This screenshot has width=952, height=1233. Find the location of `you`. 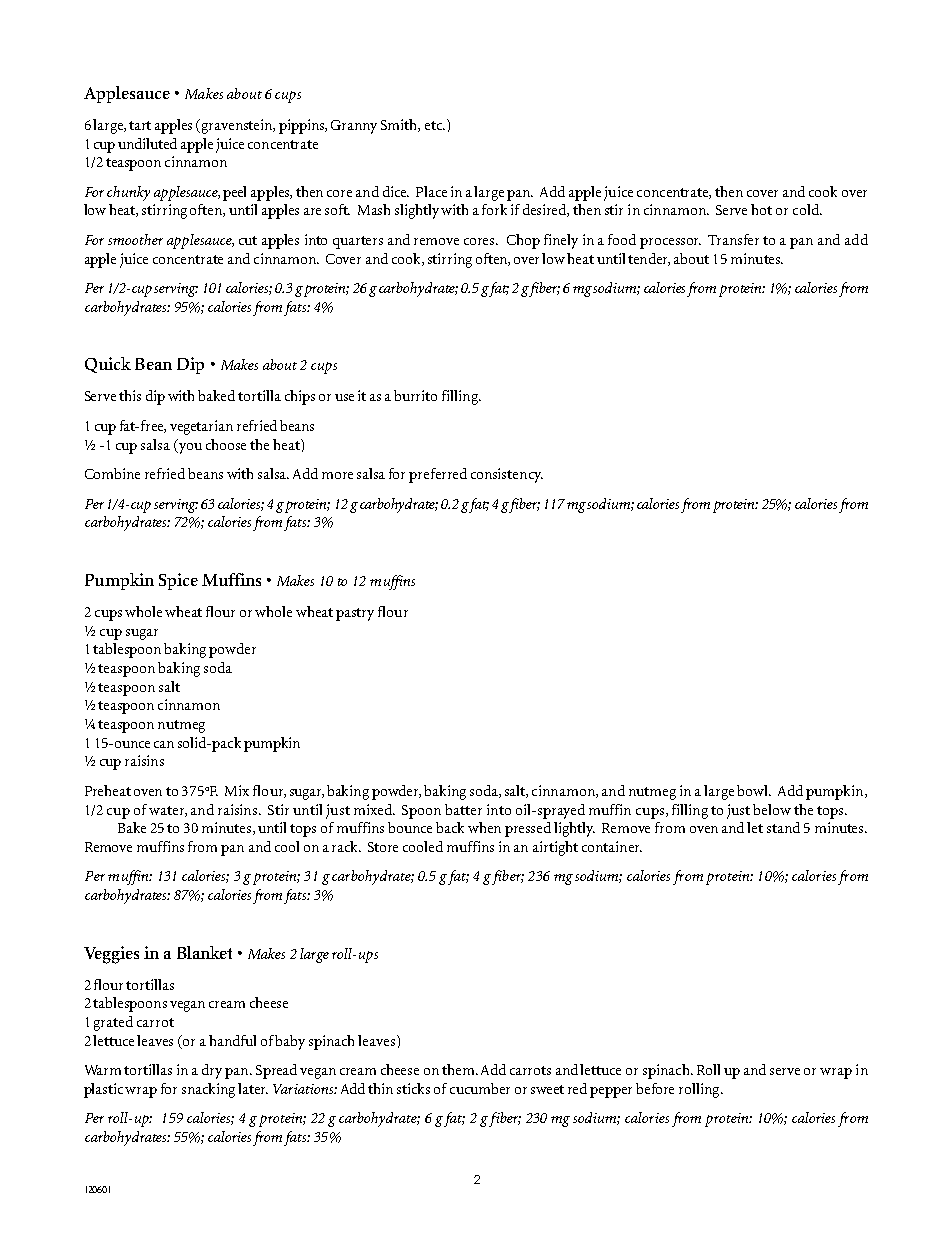

you is located at coordinates (189, 447).
